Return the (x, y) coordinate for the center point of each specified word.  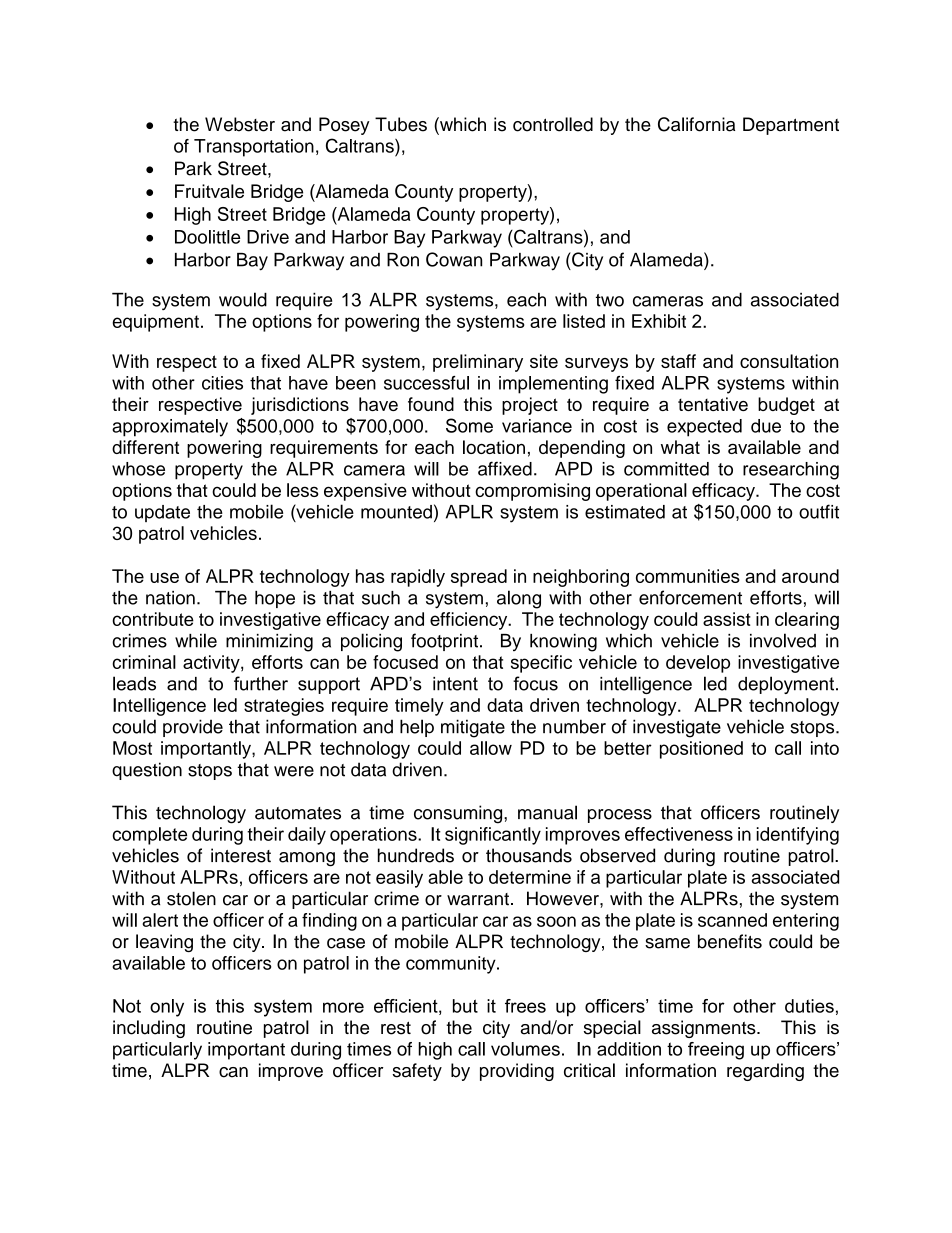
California (696, 124)
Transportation (254, 148)
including (149, 1029)
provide (193, 728)
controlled (553, 124)
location (494, 447)
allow (491, 748)
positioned (701, 750)
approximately (170, 428)
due (766, 426)
